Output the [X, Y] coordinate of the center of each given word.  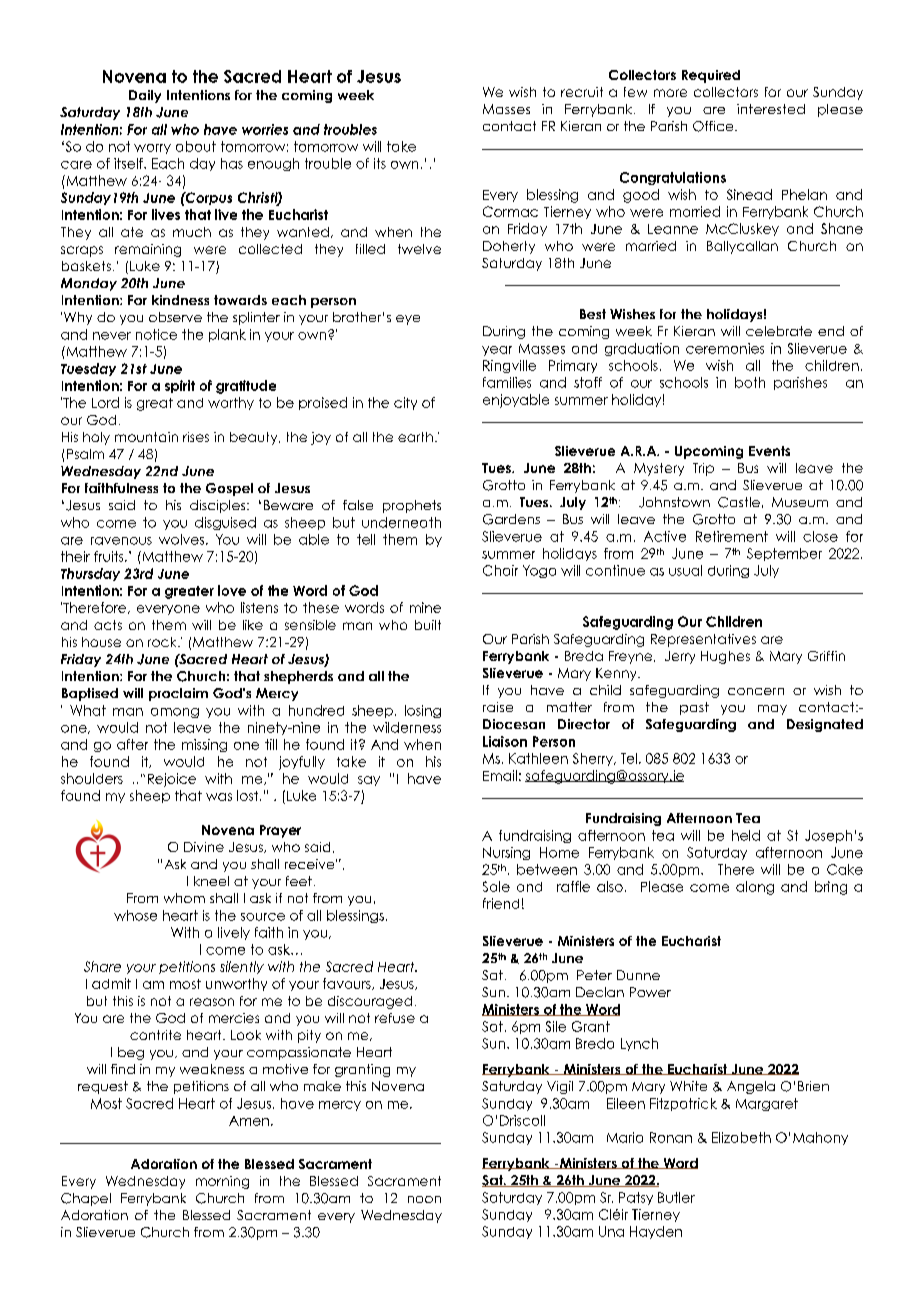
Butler [676, 1197]
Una [611, 1231]
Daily [145, 96]
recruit [582, 92]
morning [222, 1182]
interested [771, 109]
